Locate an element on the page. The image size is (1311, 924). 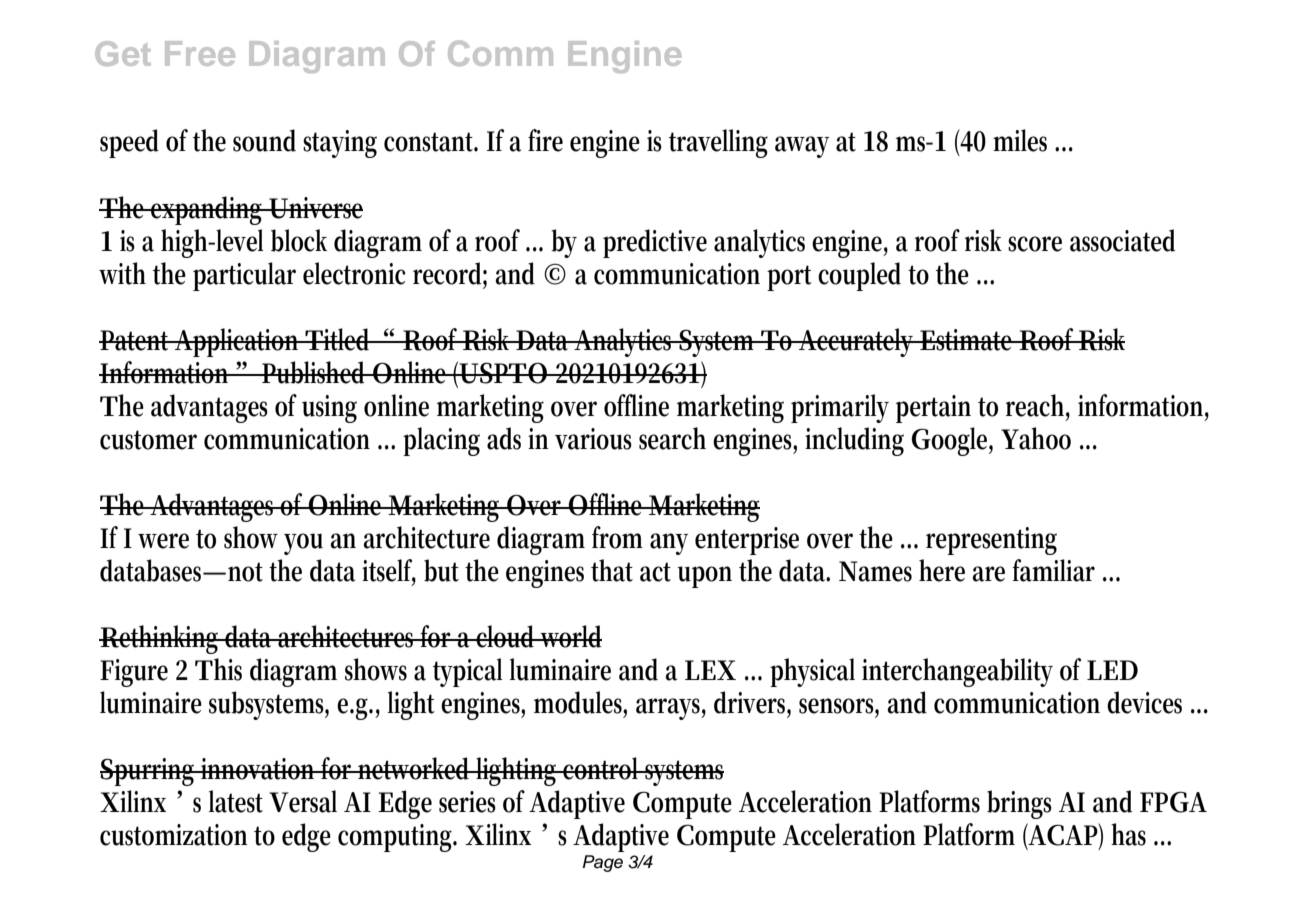
interchangeability is located at coordinates (957, 672).
